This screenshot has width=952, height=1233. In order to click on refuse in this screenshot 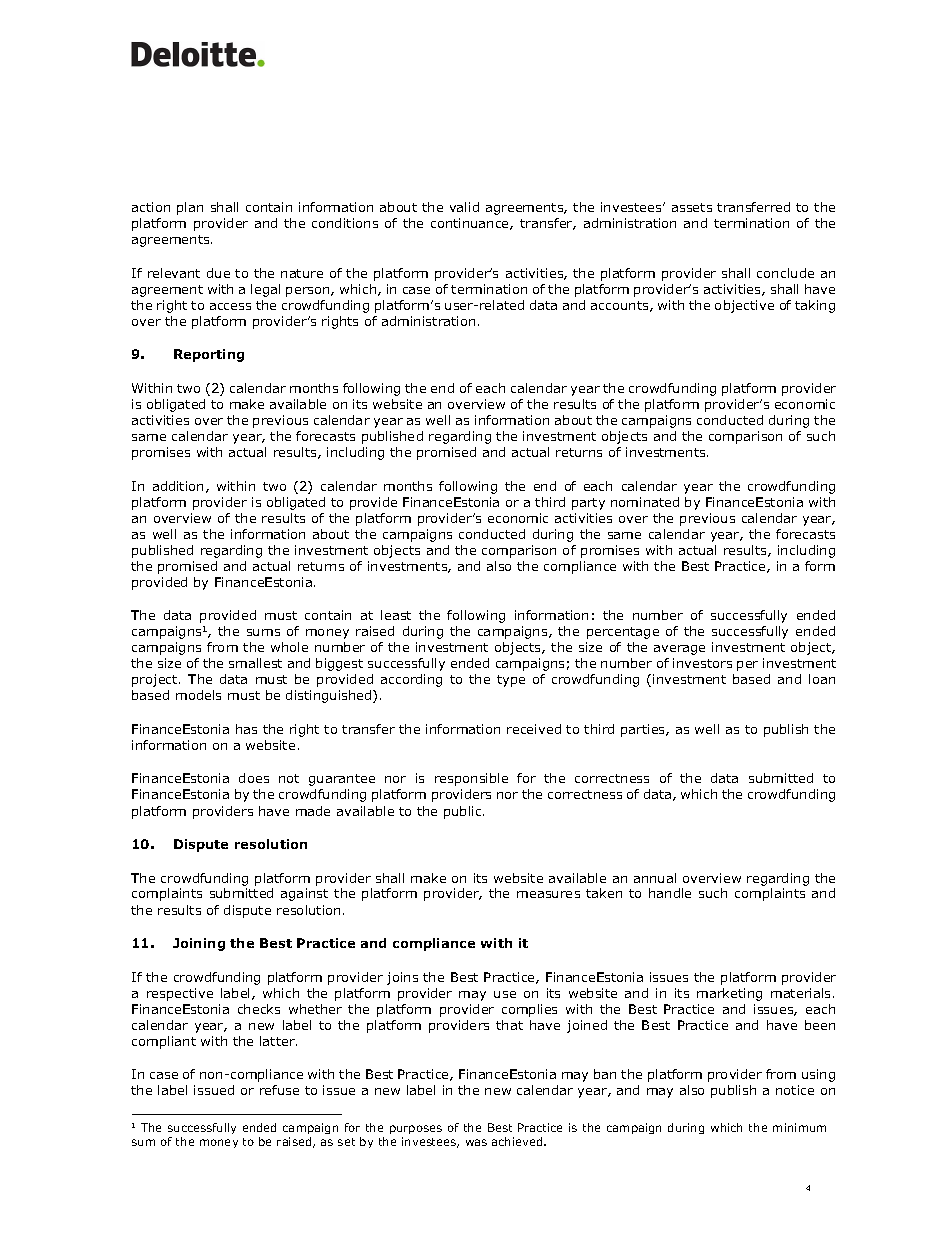, I will do `click(279, 1090)`.
